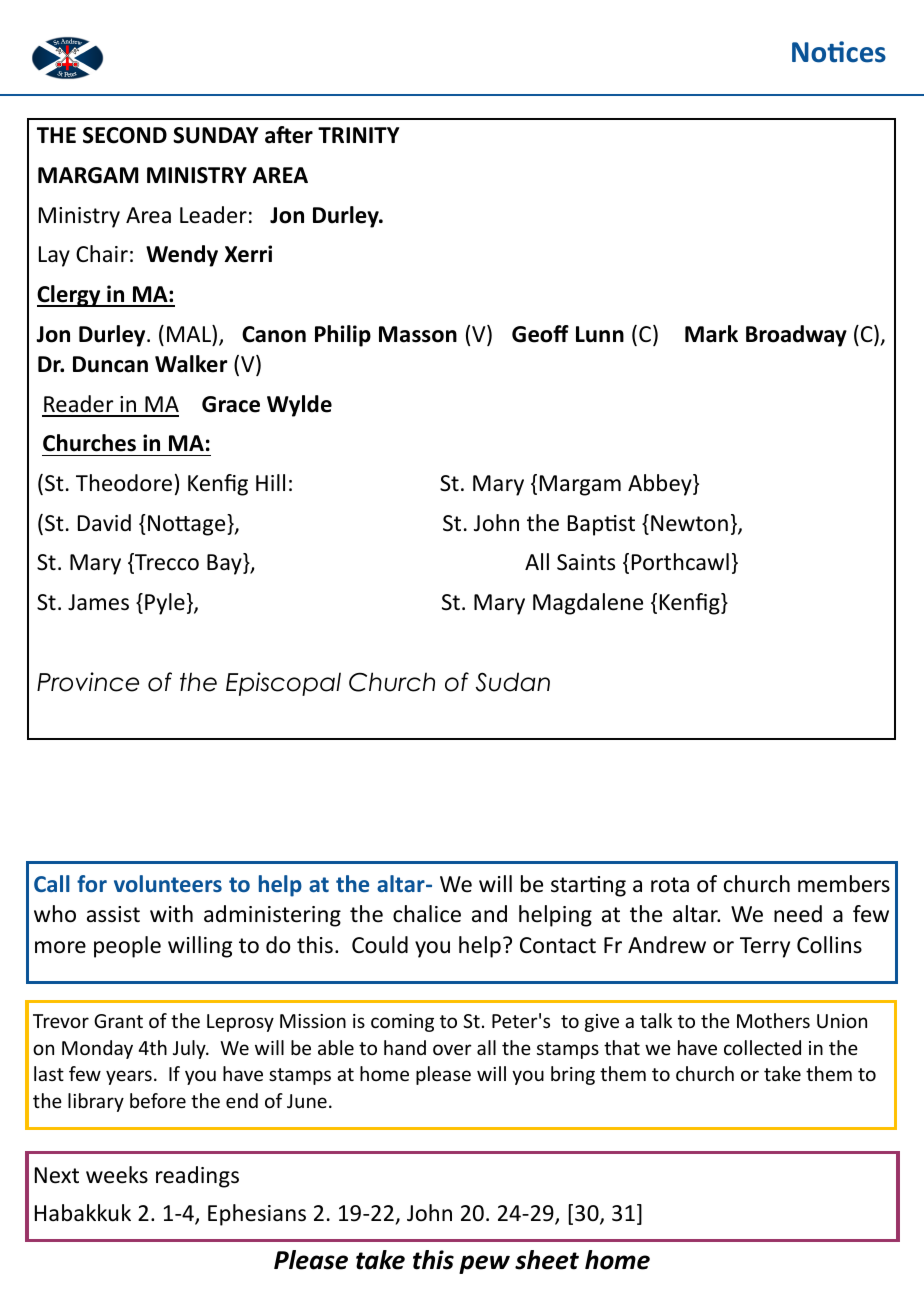 This screenshot has height=1308, width=924. I want to click on chalice, so click(427, 914).
